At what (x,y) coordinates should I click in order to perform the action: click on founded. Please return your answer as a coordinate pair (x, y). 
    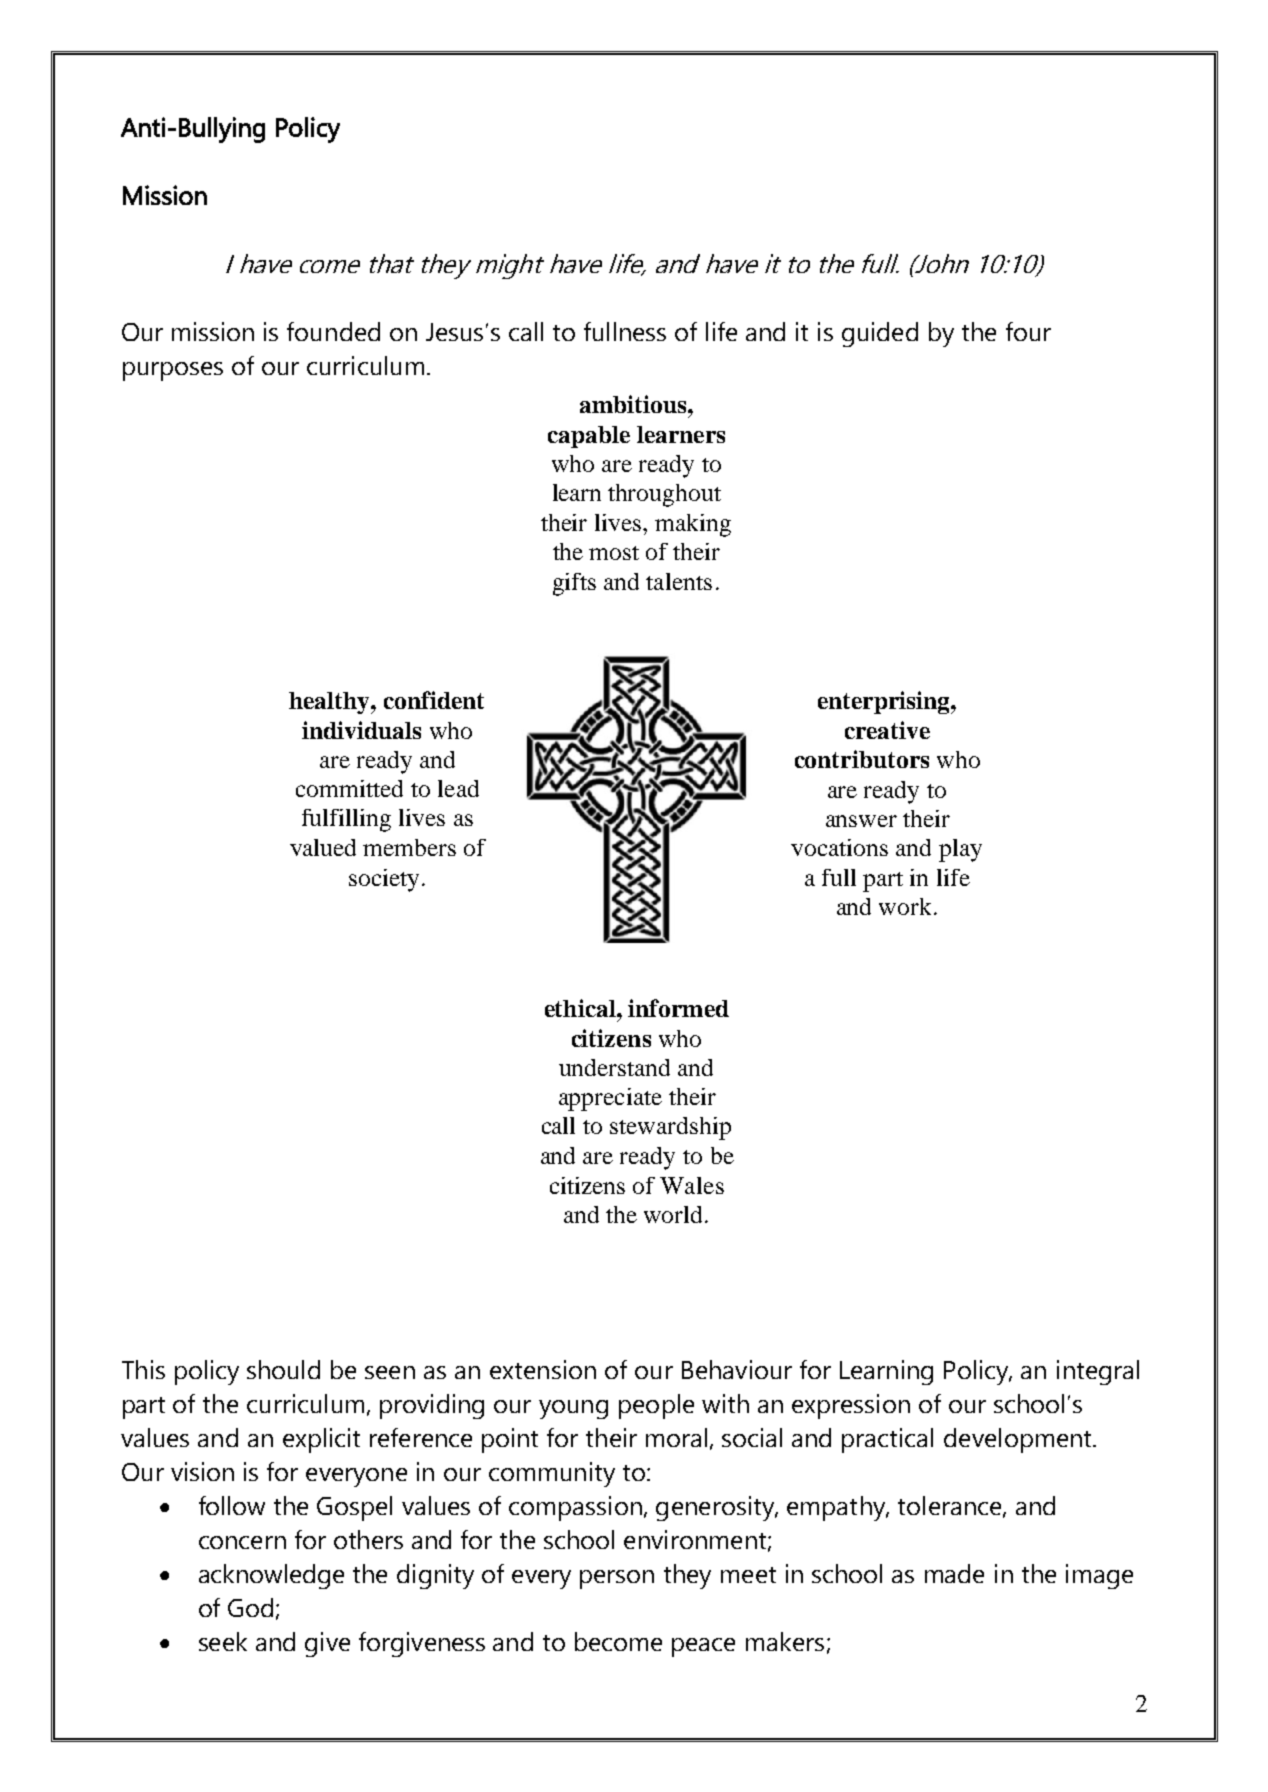
    Looking at the image, I should click on (333, 331).
